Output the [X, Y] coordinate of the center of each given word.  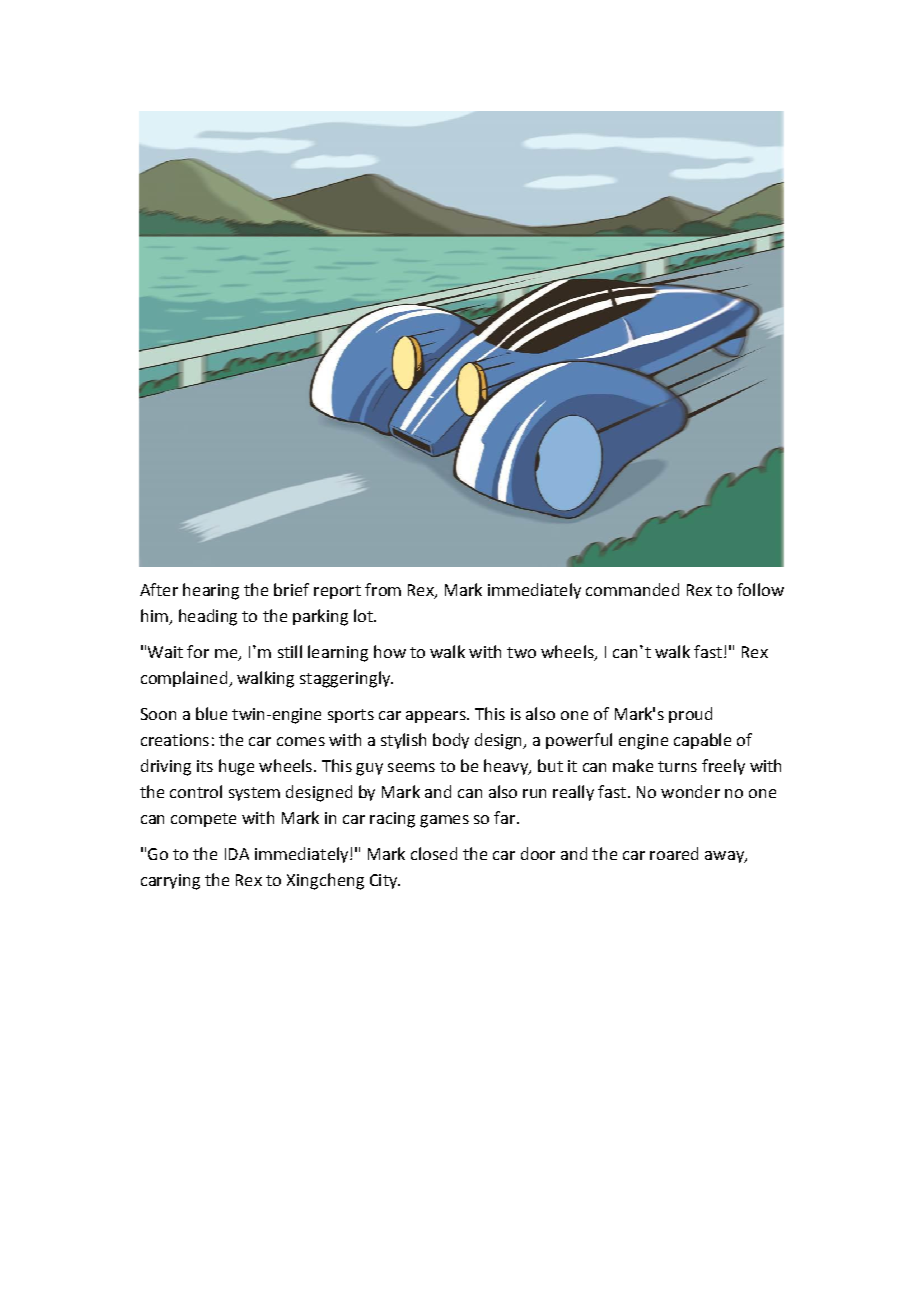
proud [690, 715]
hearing [211, 591]
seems [411, 767]
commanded [632, 589]
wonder [690, 791]
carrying [170, 882]
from [383, 589]
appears [437, 717]
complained [185, 679]
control [196, 791]
